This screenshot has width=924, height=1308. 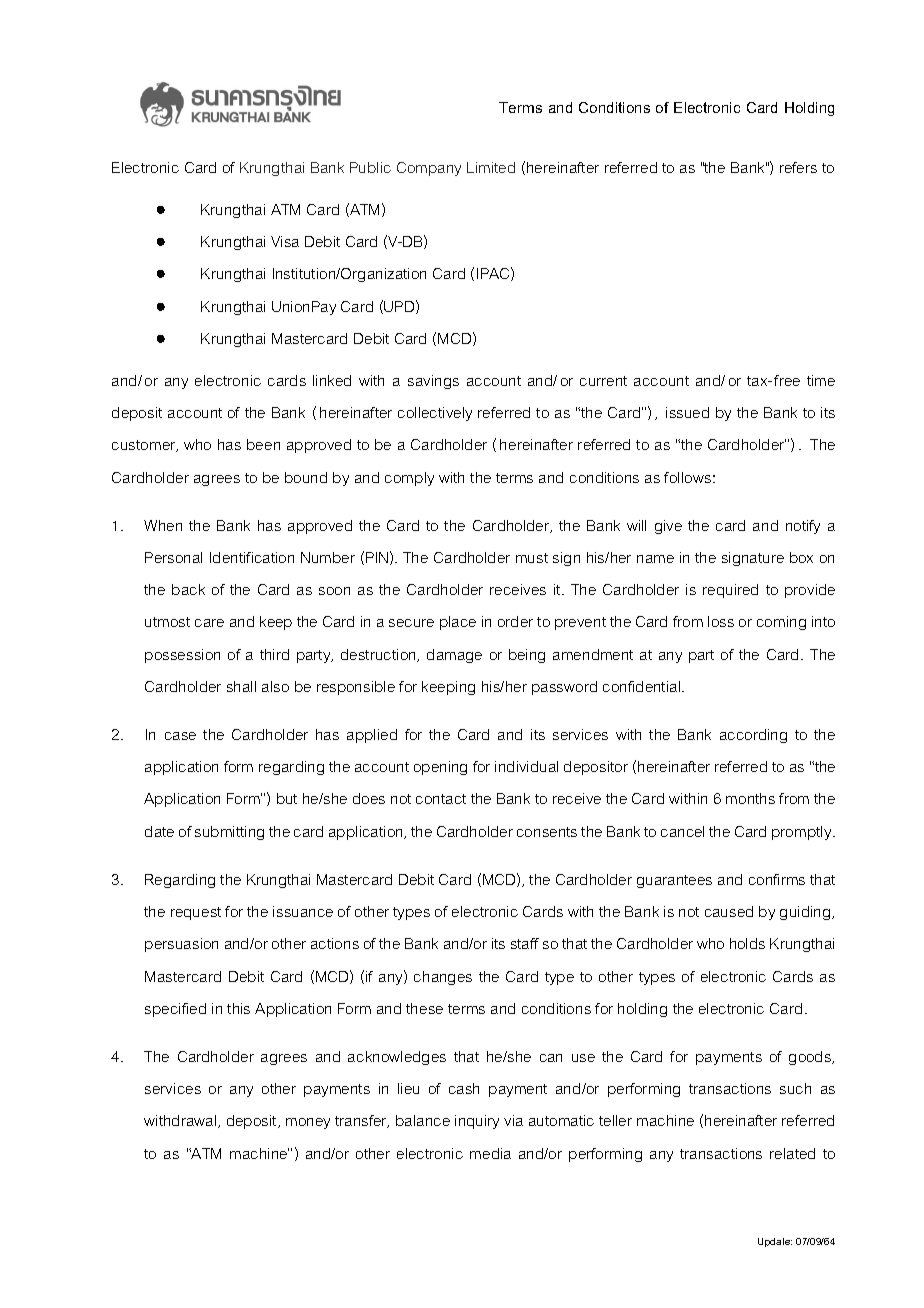 I want to click on Limited, so click(x=491, y=167).
